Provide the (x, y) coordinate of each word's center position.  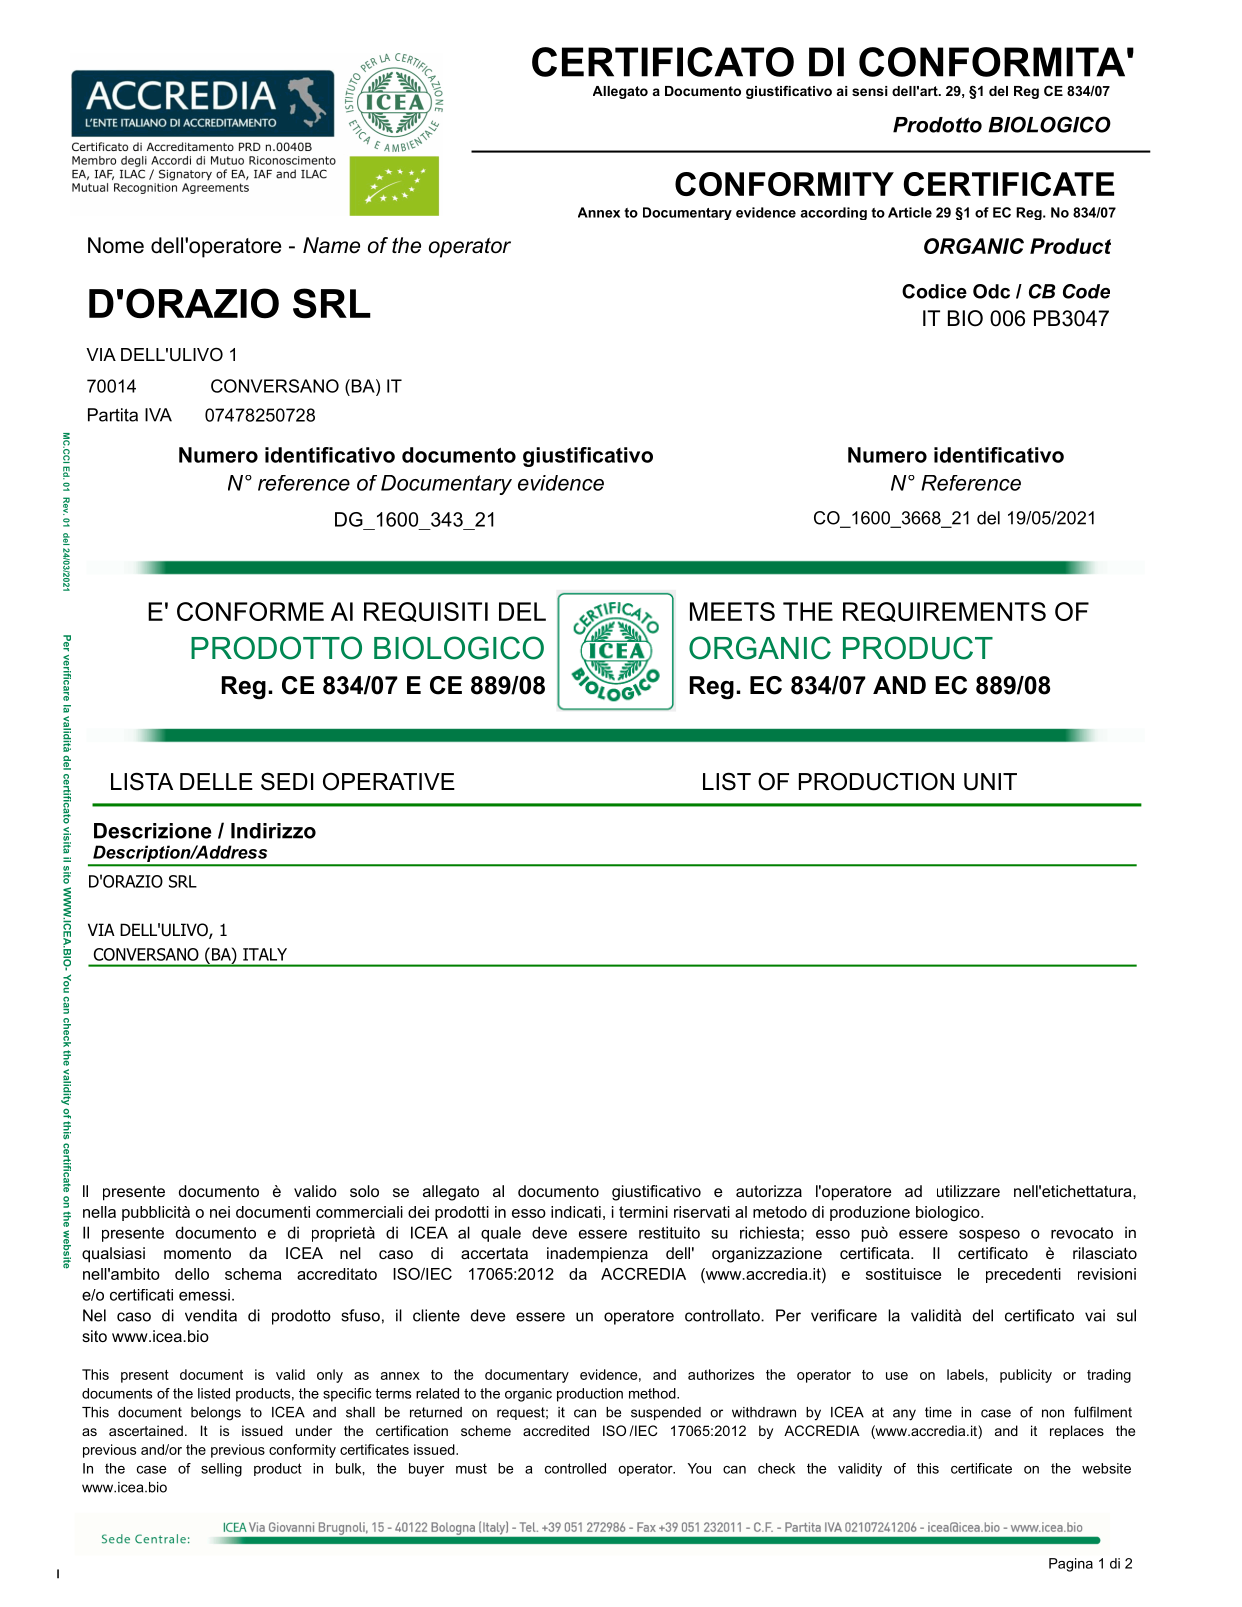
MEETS (732, 611)
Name (331, 245)
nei (220, 1212)
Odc (991, 291)
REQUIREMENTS (944, 612)
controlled (575, 1468)
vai (1095, 1315)
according (833, 213)
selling (221, 1470)
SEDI (287, 781)
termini (643, 1212)
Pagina (1071, 1565)
